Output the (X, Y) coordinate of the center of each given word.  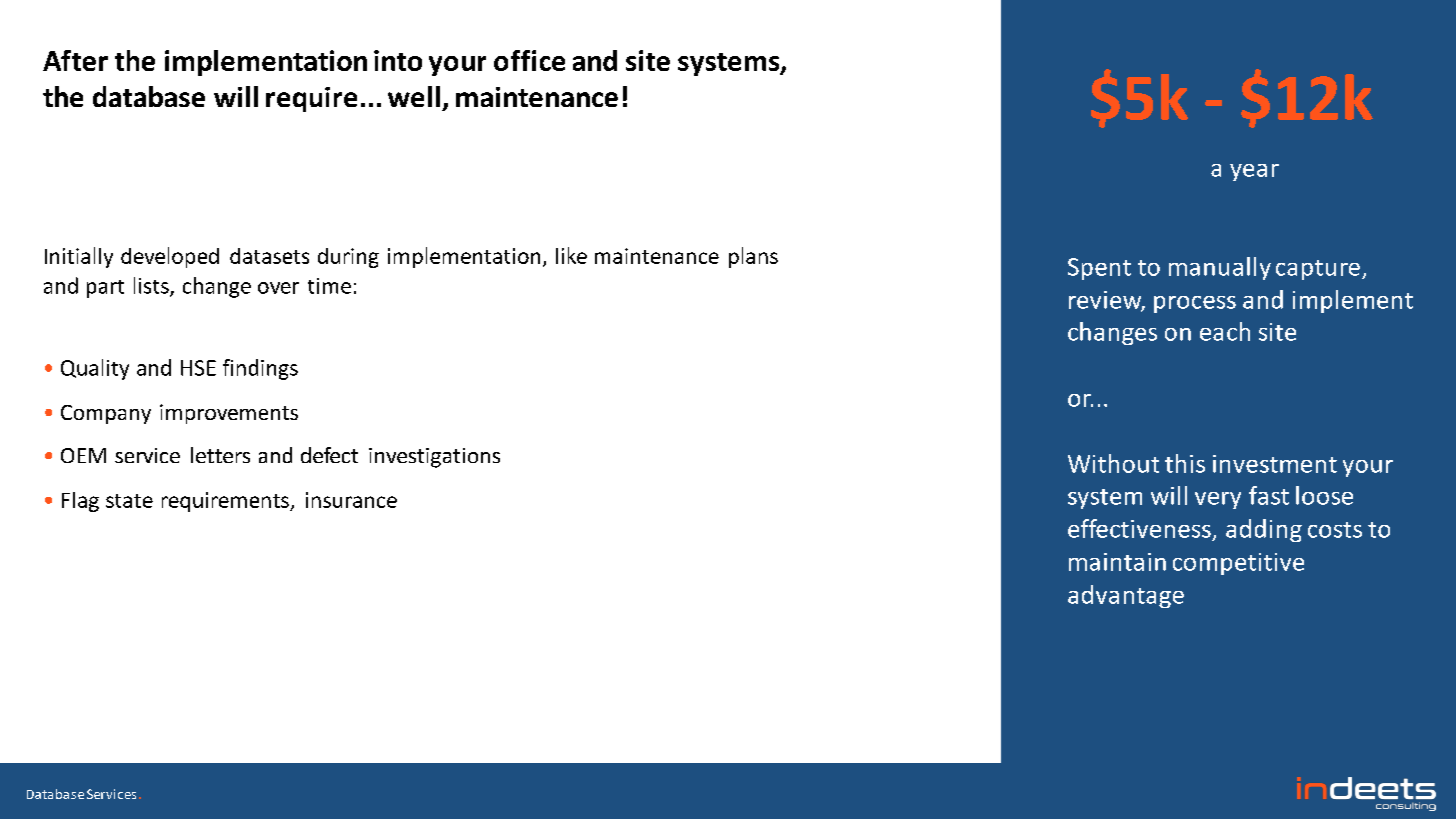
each (1225, 331)
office (529, 60)
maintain (1117, 562)
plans (753, 257)
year (1254, 172)
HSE (198, 368)
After (75, 60)
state (129, 501)
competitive (1238, 564)
